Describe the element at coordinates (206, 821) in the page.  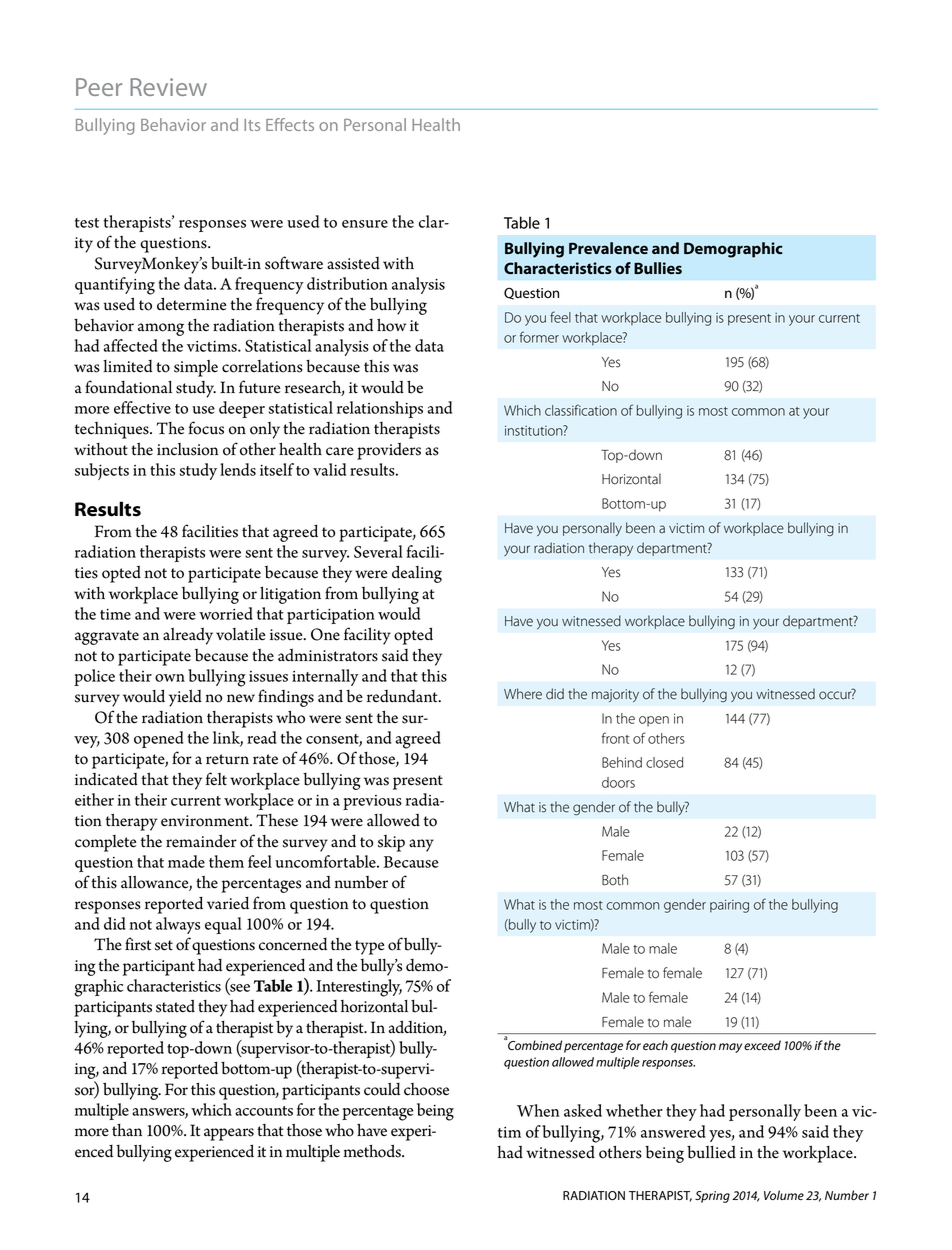
I see `environment` at that location.
